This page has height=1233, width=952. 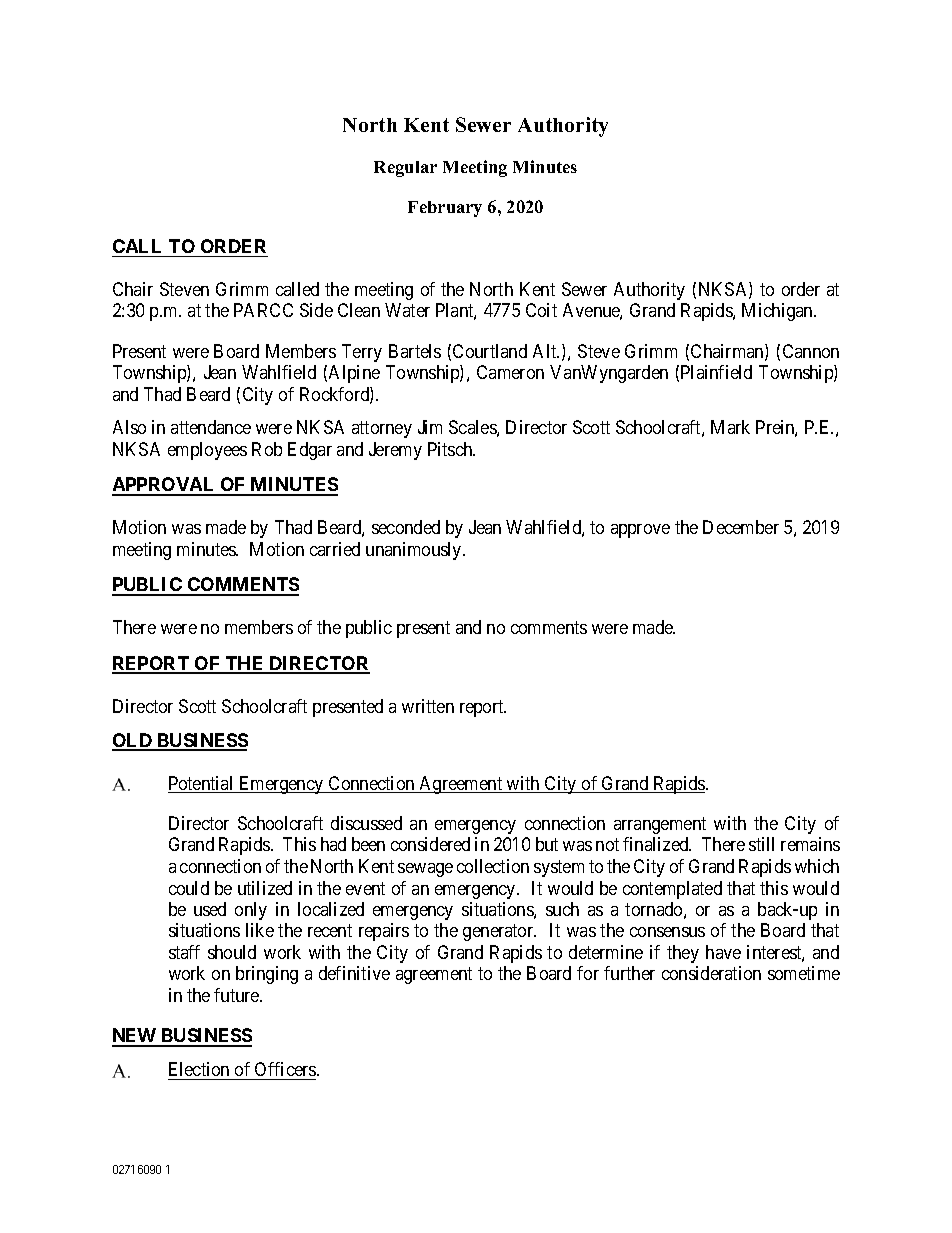 I want to click on definitive, so click(x=354, y=973).
